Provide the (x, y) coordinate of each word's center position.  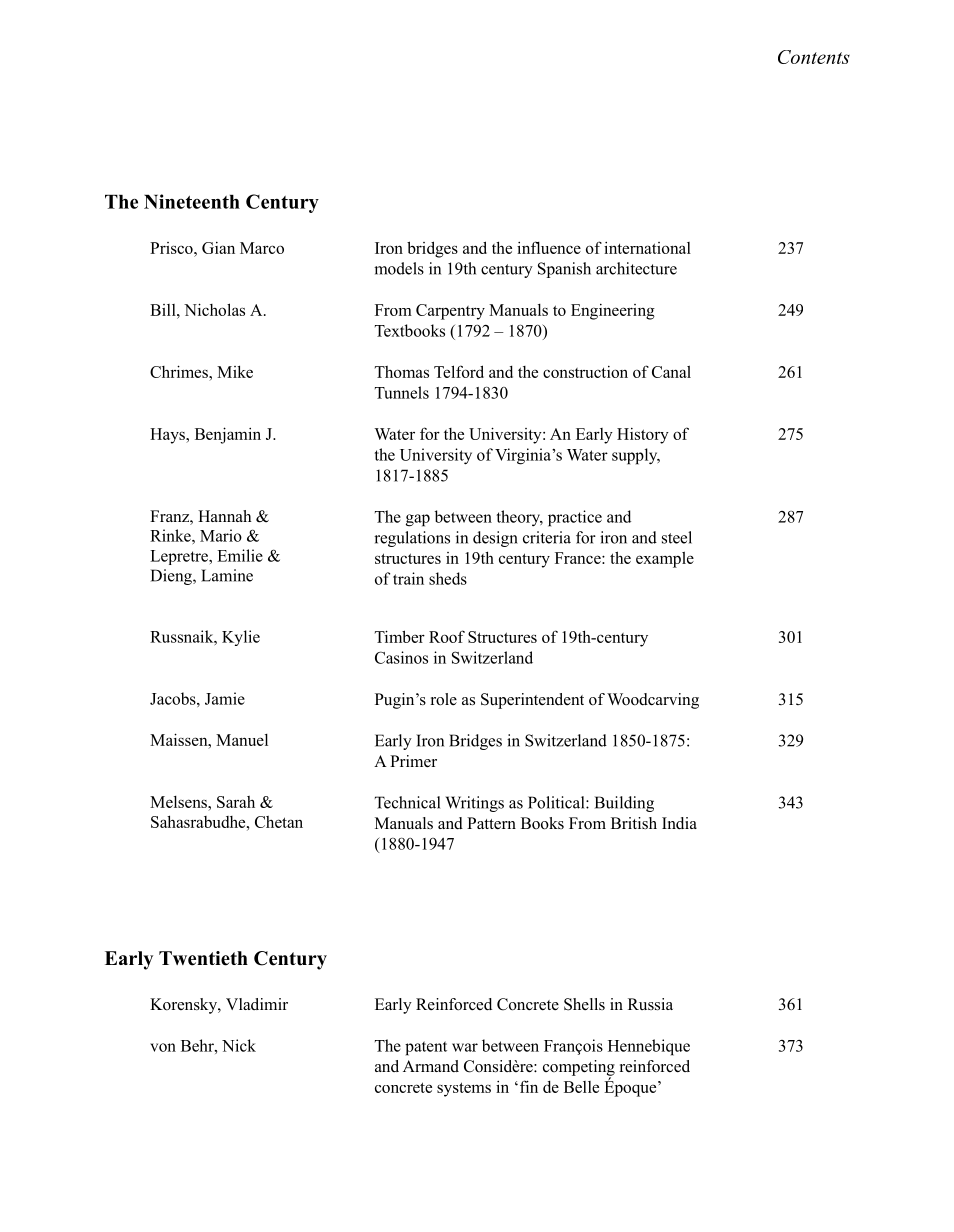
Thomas (402, 372)
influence (549, 247)
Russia (650, 1004)
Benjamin (228, 435)
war (465, 1047)
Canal (671, 371)
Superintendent (532, 701)
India (679, 823)
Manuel (242, 740)
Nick (239, 1045)
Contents (814, 57)
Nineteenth (192, 201)
